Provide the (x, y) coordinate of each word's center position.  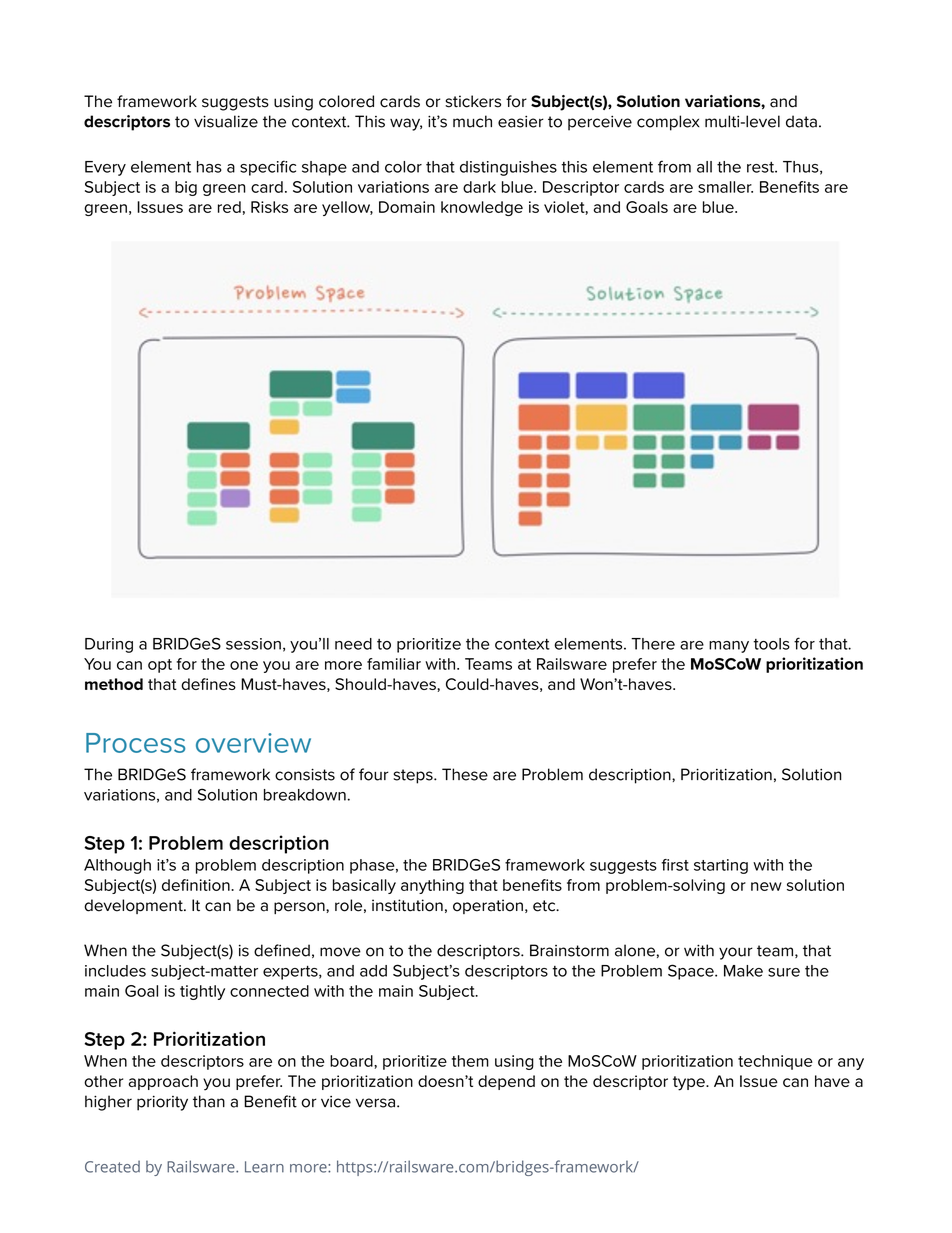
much (472, 121)
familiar (394, 664)
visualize (226, 121)
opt (160, 666)
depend (506, 1082)
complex (668, 123)
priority (162, 1103)
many (729, 647)
